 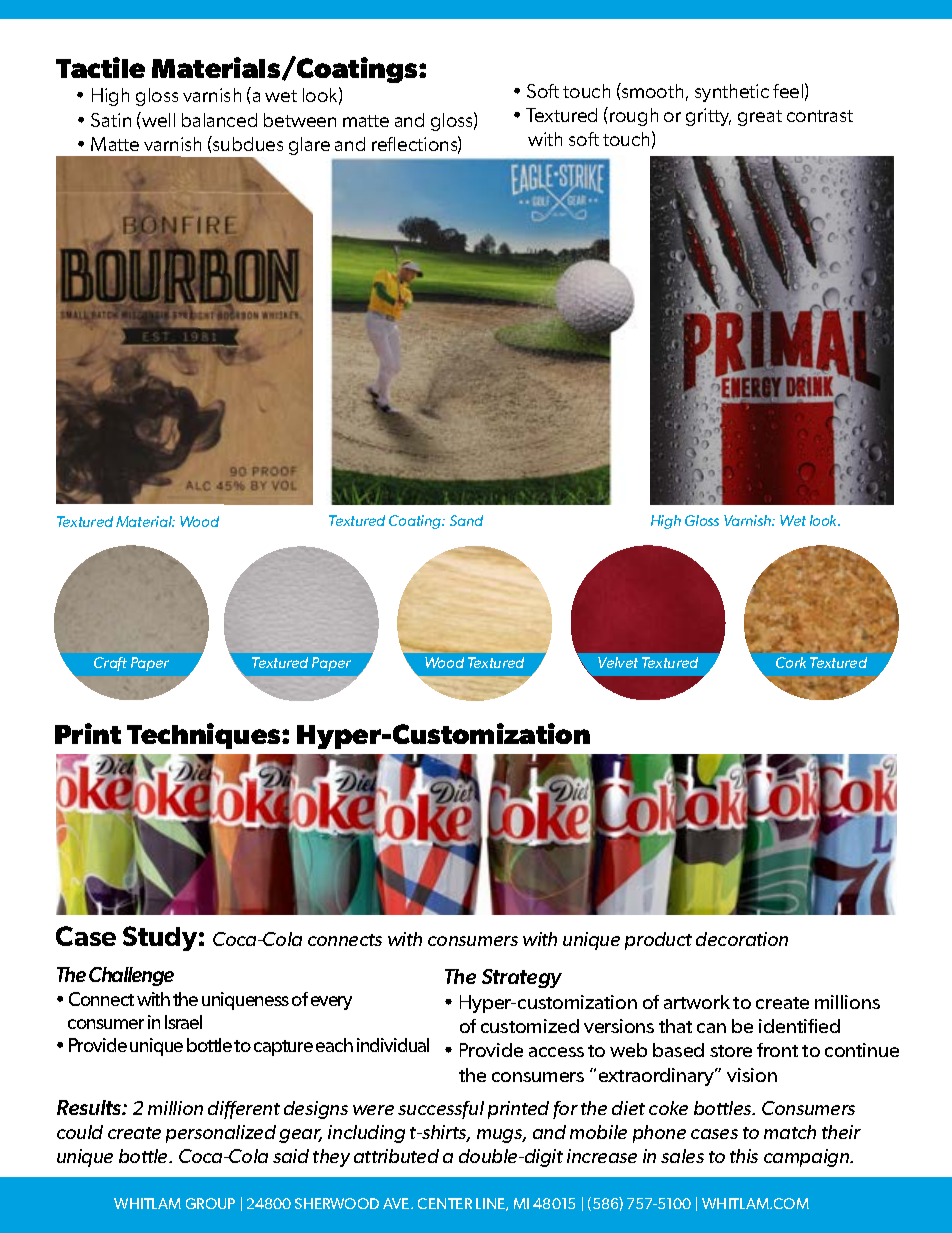 I want to click on CENTER, so click(x=445, y=1203).
